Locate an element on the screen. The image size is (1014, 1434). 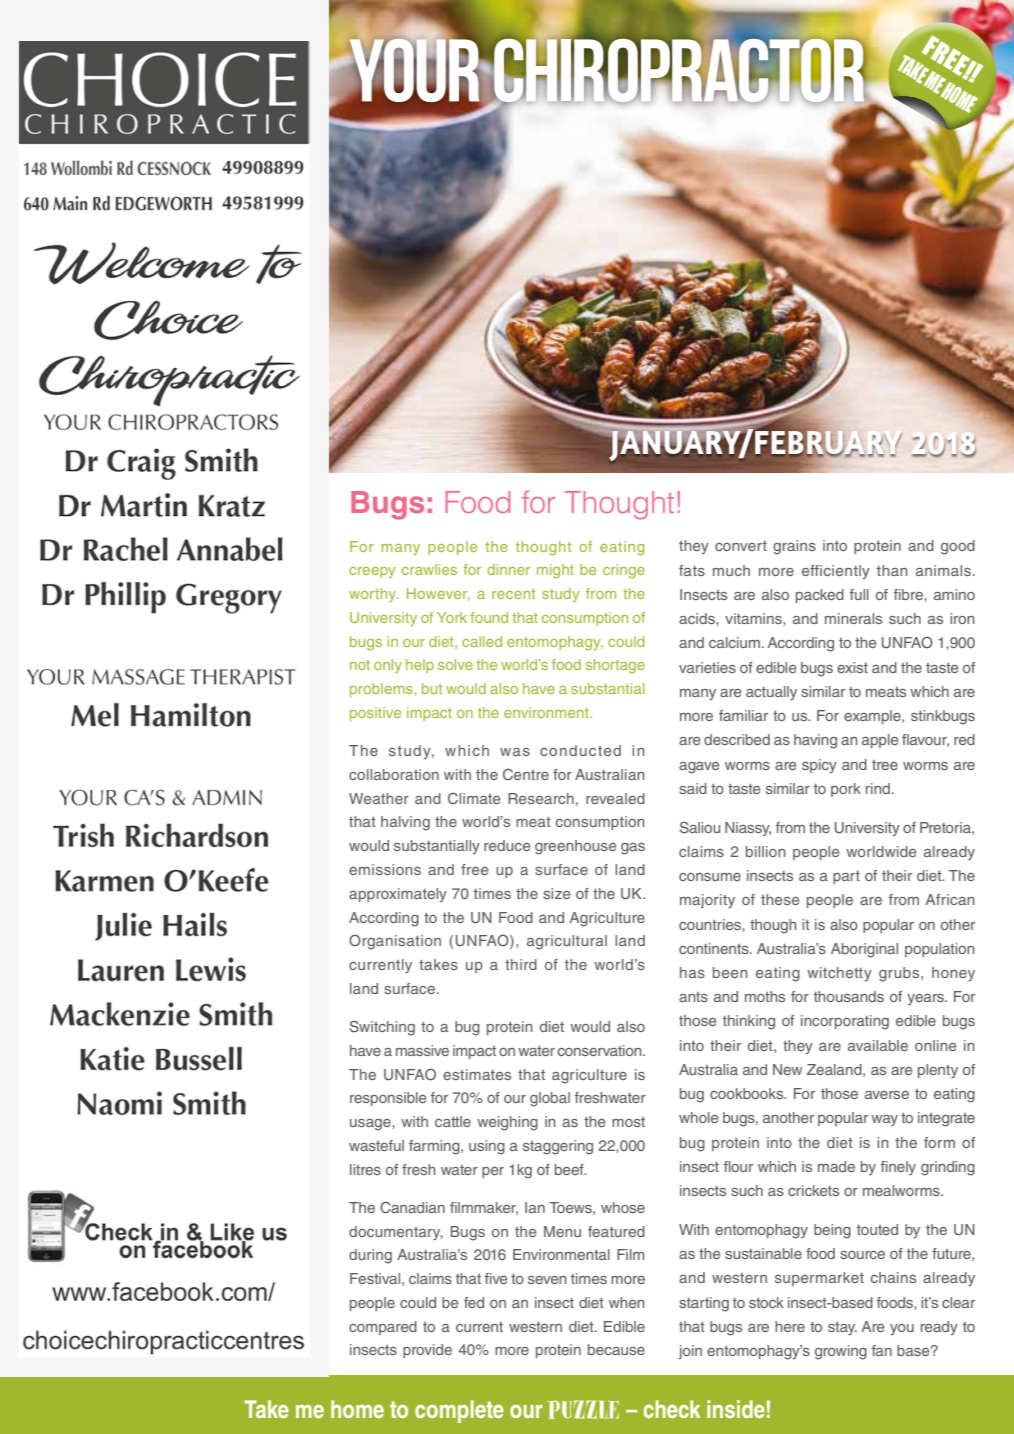
than is located at coordinates (892, 570).
